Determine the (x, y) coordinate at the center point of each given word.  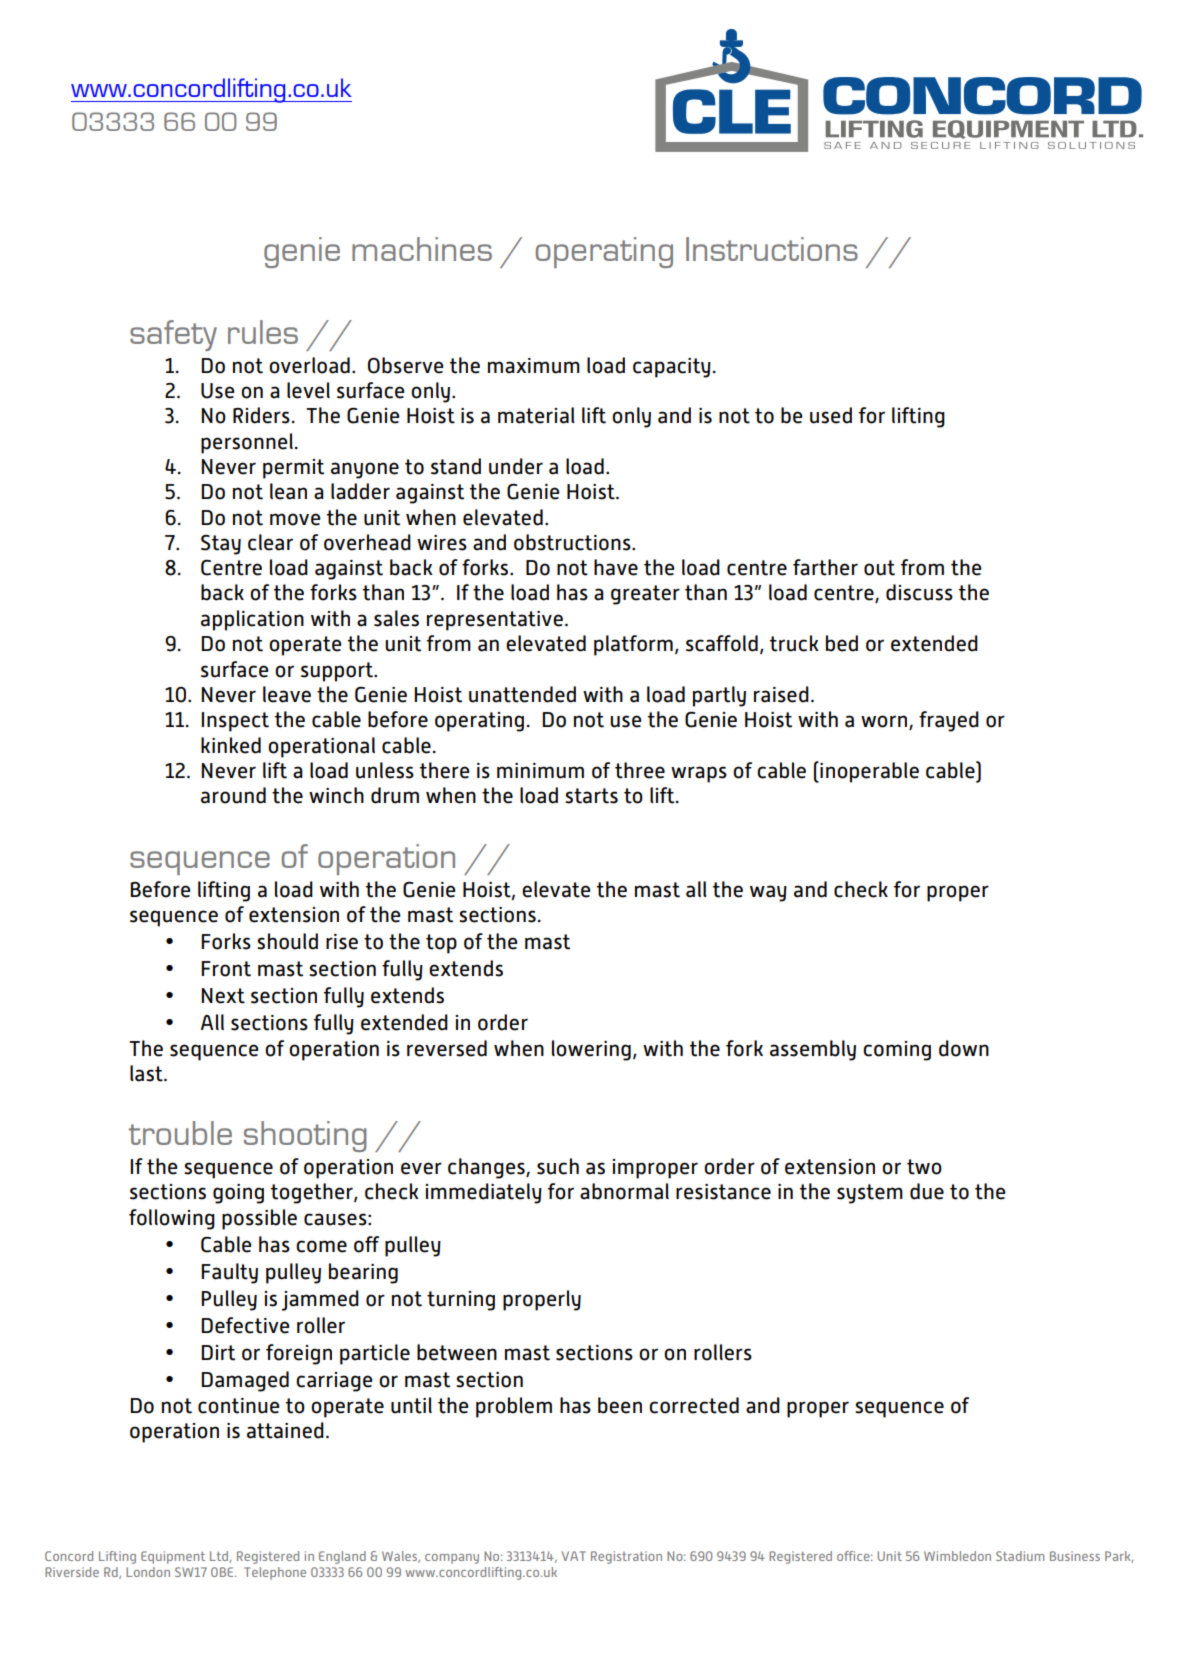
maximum (534, 366)
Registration (626, 1557)
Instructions (772, 249)
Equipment (173, 1557)
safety (173, 335)
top (441, 944)
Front (226, 969)
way (768, 893)
